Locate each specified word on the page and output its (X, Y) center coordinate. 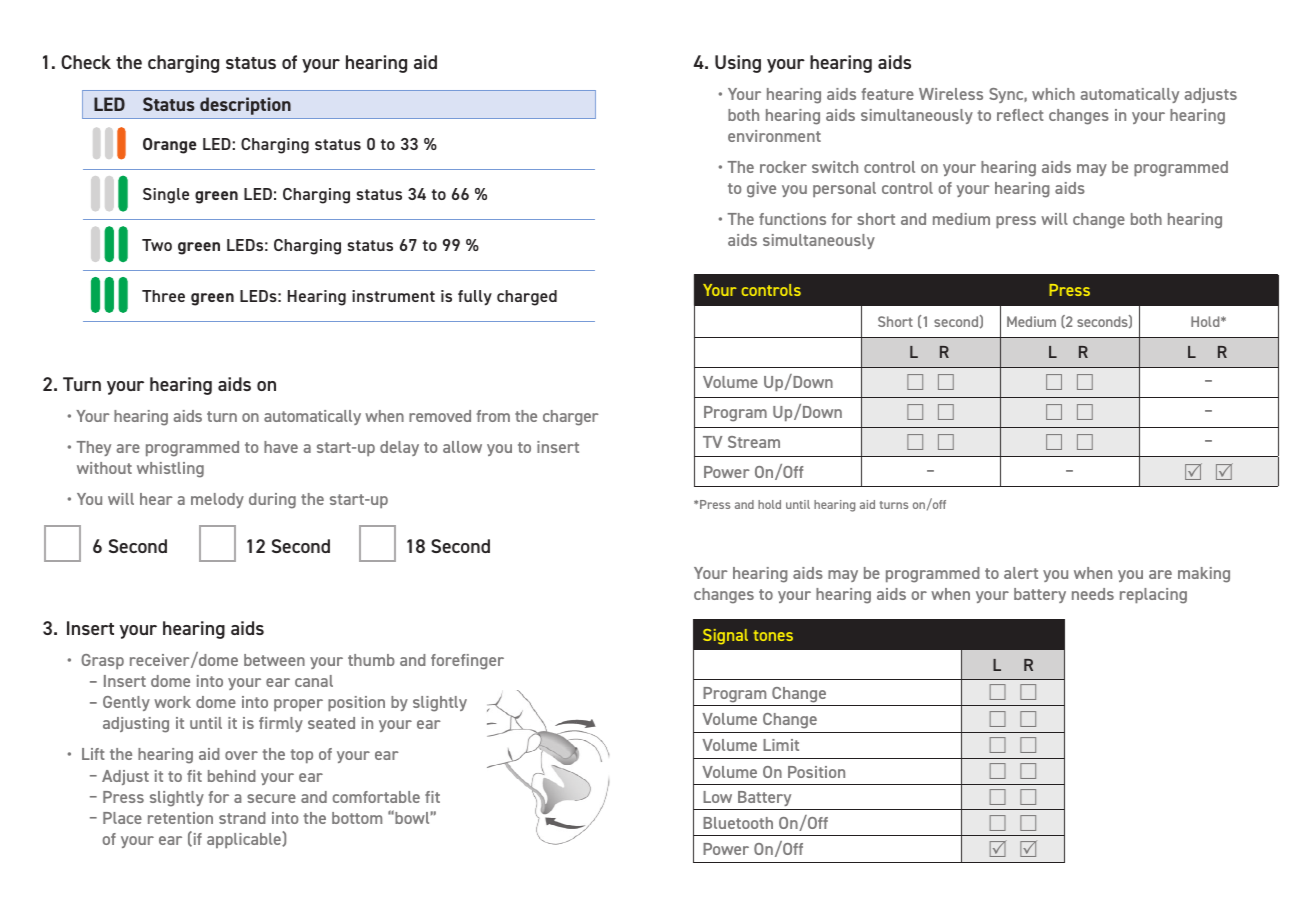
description (245, 106)
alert (1021, 573)
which (1053, 94)
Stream (754, 442)
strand (242, 818)
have (281, 447)
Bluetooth (738, 823)
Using (738, 64)
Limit (781, 745)
